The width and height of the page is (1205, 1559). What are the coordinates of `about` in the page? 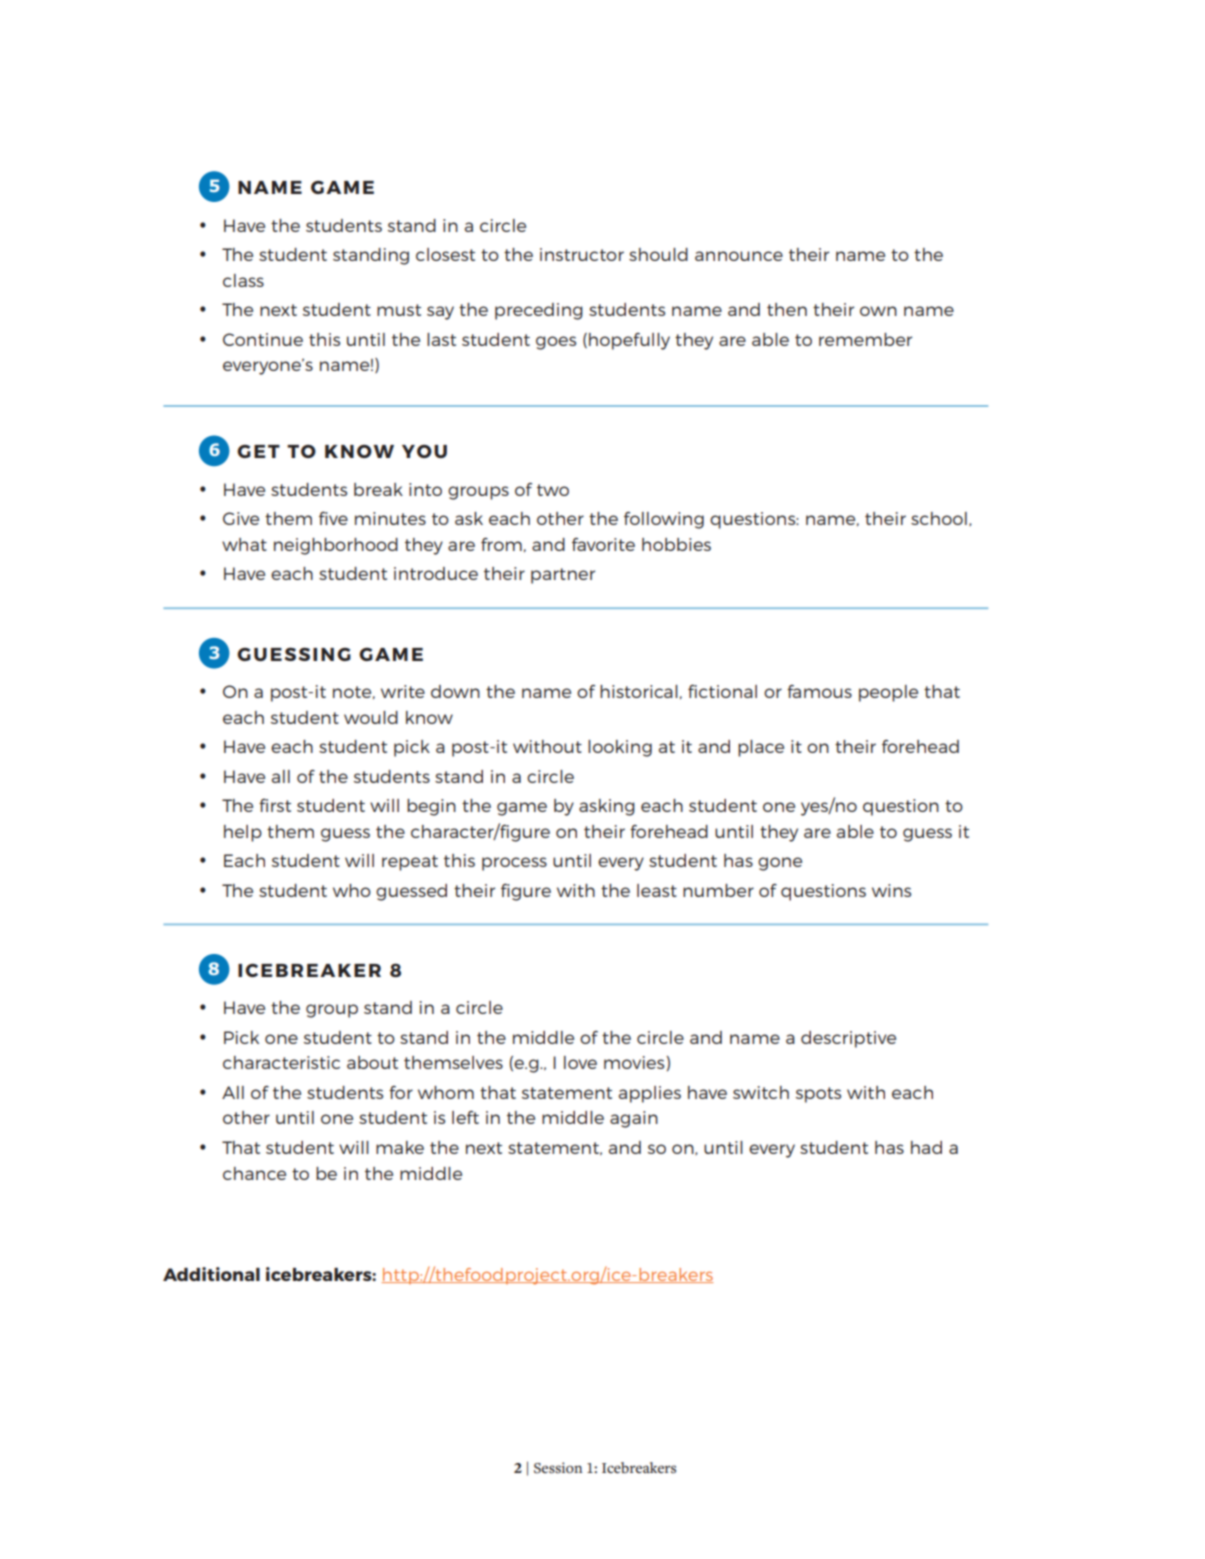 It's located at (372, 1062).
